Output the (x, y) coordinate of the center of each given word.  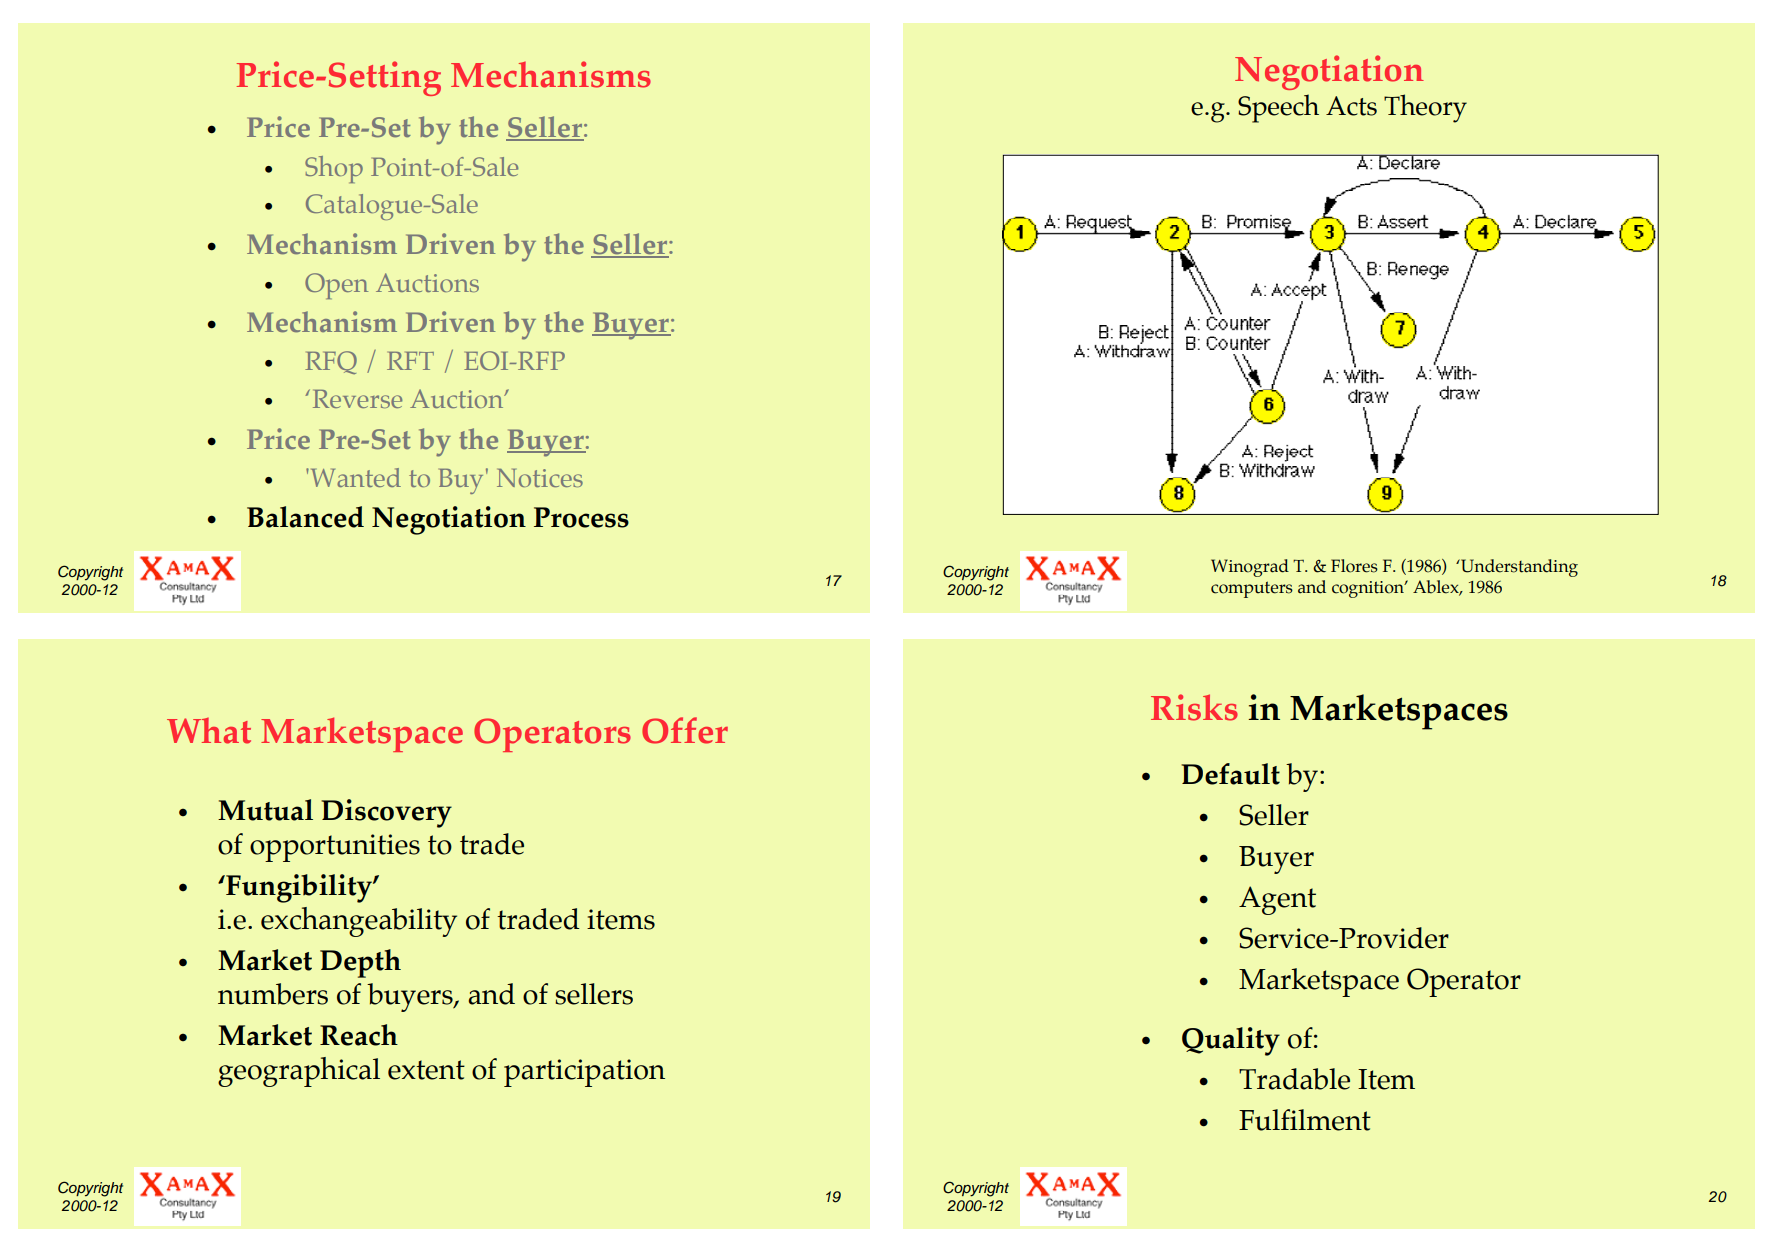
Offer (685, 730)
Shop (334, 169)
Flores (1354, 566)
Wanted (354, 477)
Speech (1278, 108)
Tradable (1294, 1079)
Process (581, 517)
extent (426, 1070)
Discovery (386, 813)
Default (1230, 774)
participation (584, 1073)
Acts (1351, 106)
